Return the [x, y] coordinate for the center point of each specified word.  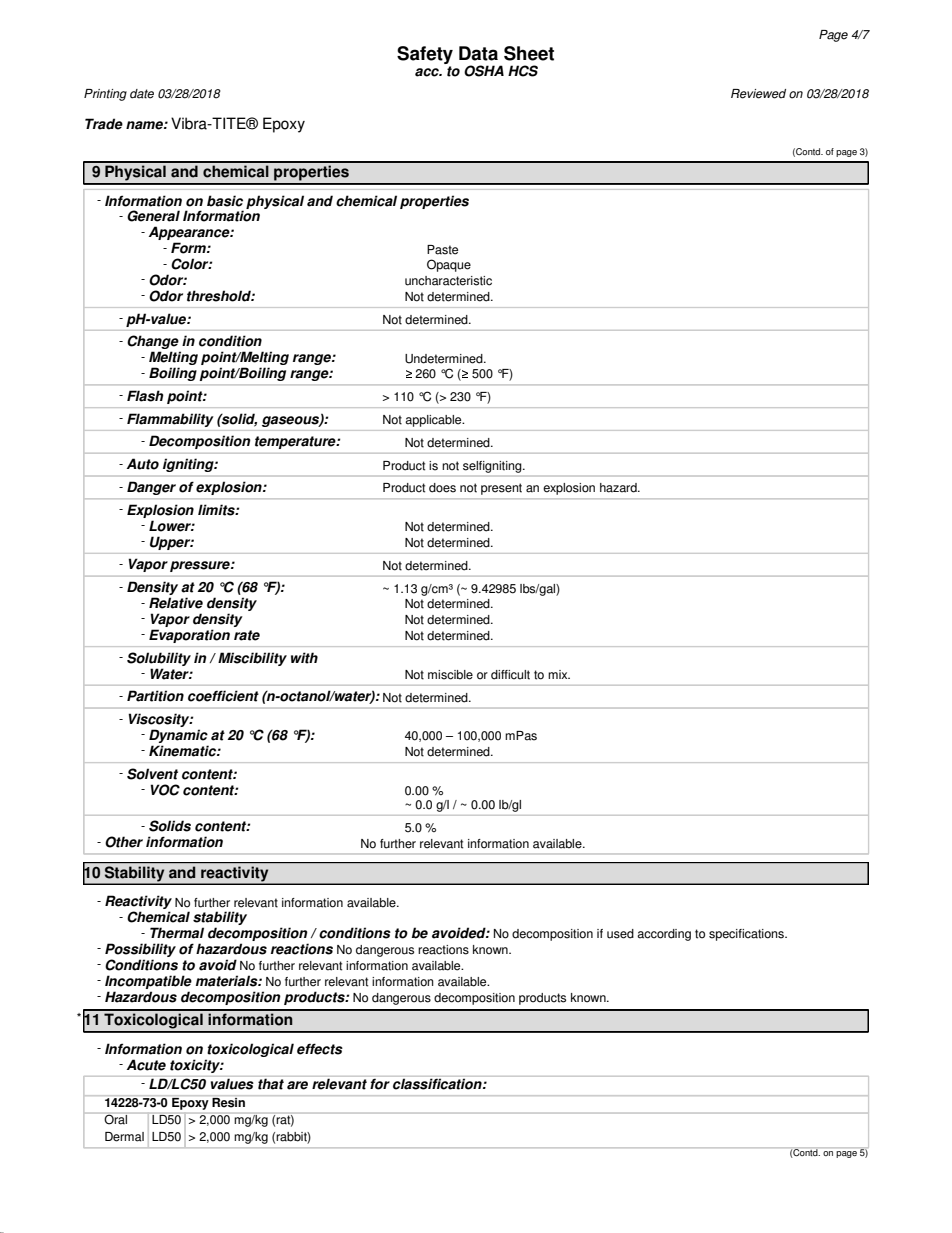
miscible [450, 675]
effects [320, 1049]
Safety [425, 55]
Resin [228, 1101]
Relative [176, 603]
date [142, 94]
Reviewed [758, 94]
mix [559, 674]
